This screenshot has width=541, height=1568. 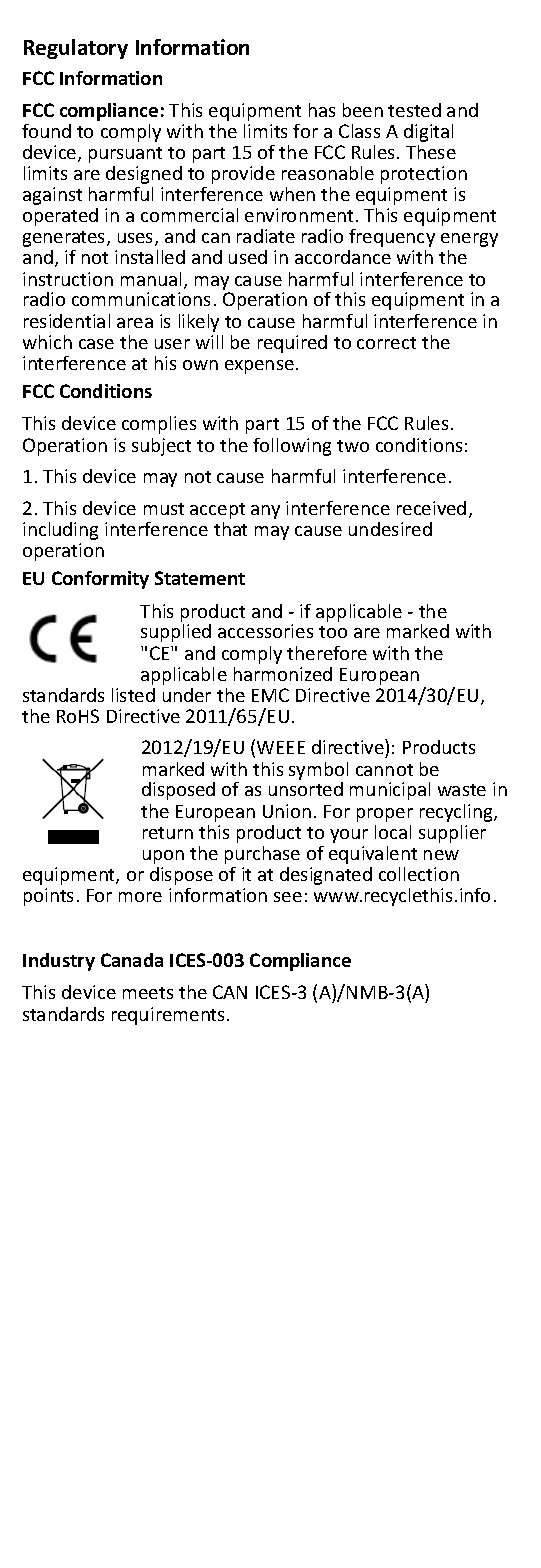 What do you see at coordinates (243, 175) in the screenshot?
I see `provide` at bounding box center [243, 175].
